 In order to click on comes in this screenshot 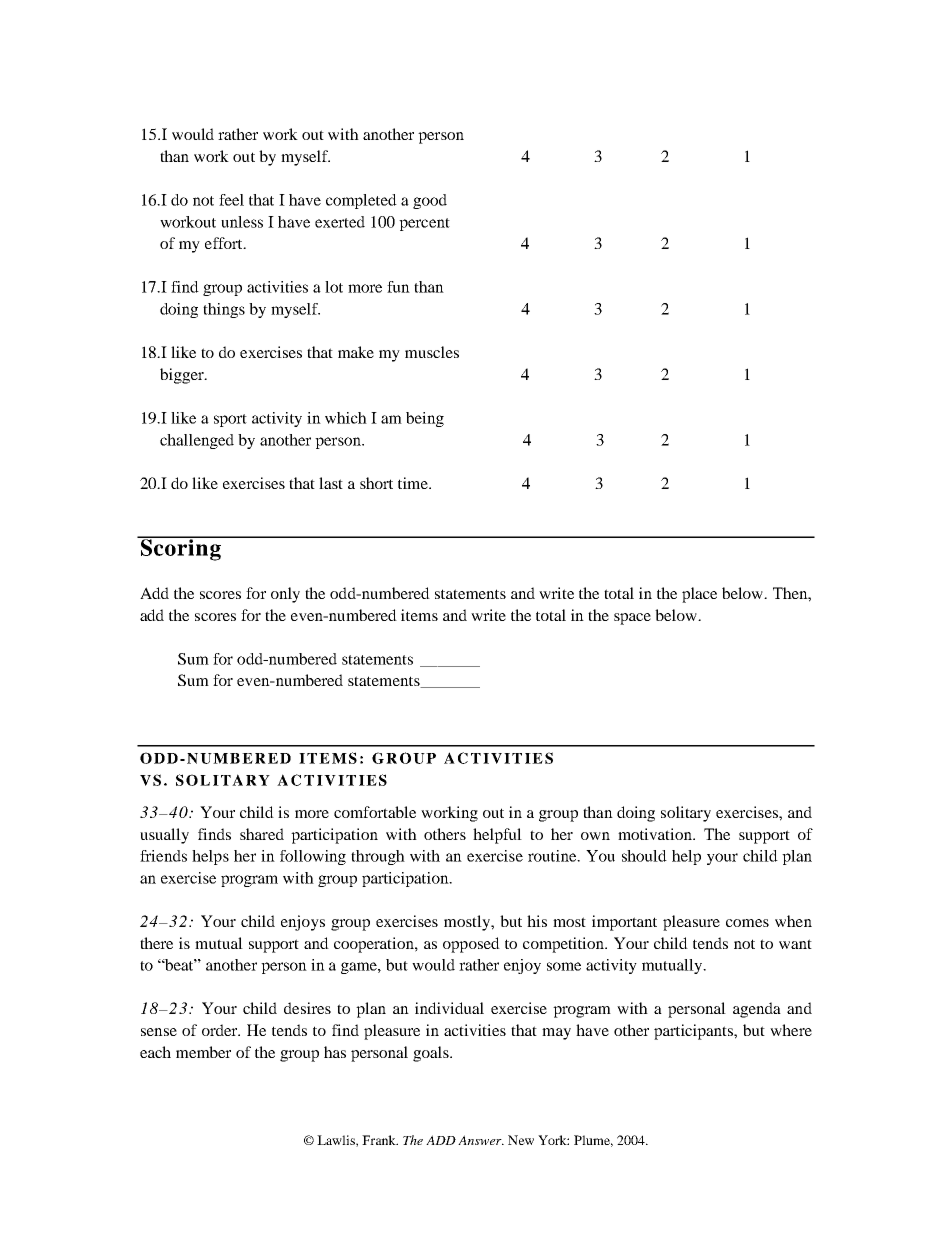, I will do `click(747, 923)`.
